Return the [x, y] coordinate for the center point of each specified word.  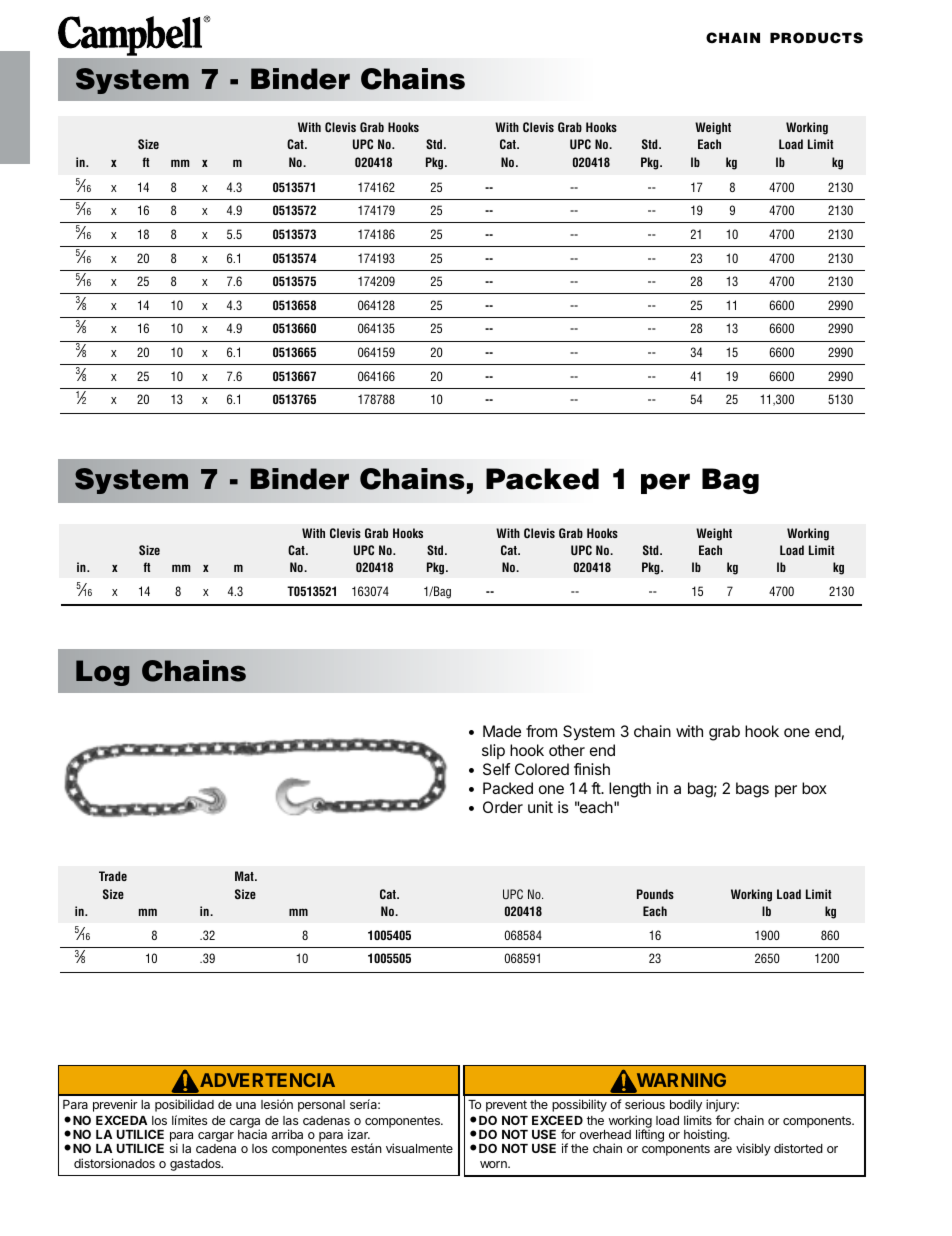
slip [493, 751]
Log [102, 673]
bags [752, 790]
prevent [506, 1106]
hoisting [706, 1137]
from [541, 731]
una [246, 1105]
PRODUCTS [816, 38]
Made [502, 731]
